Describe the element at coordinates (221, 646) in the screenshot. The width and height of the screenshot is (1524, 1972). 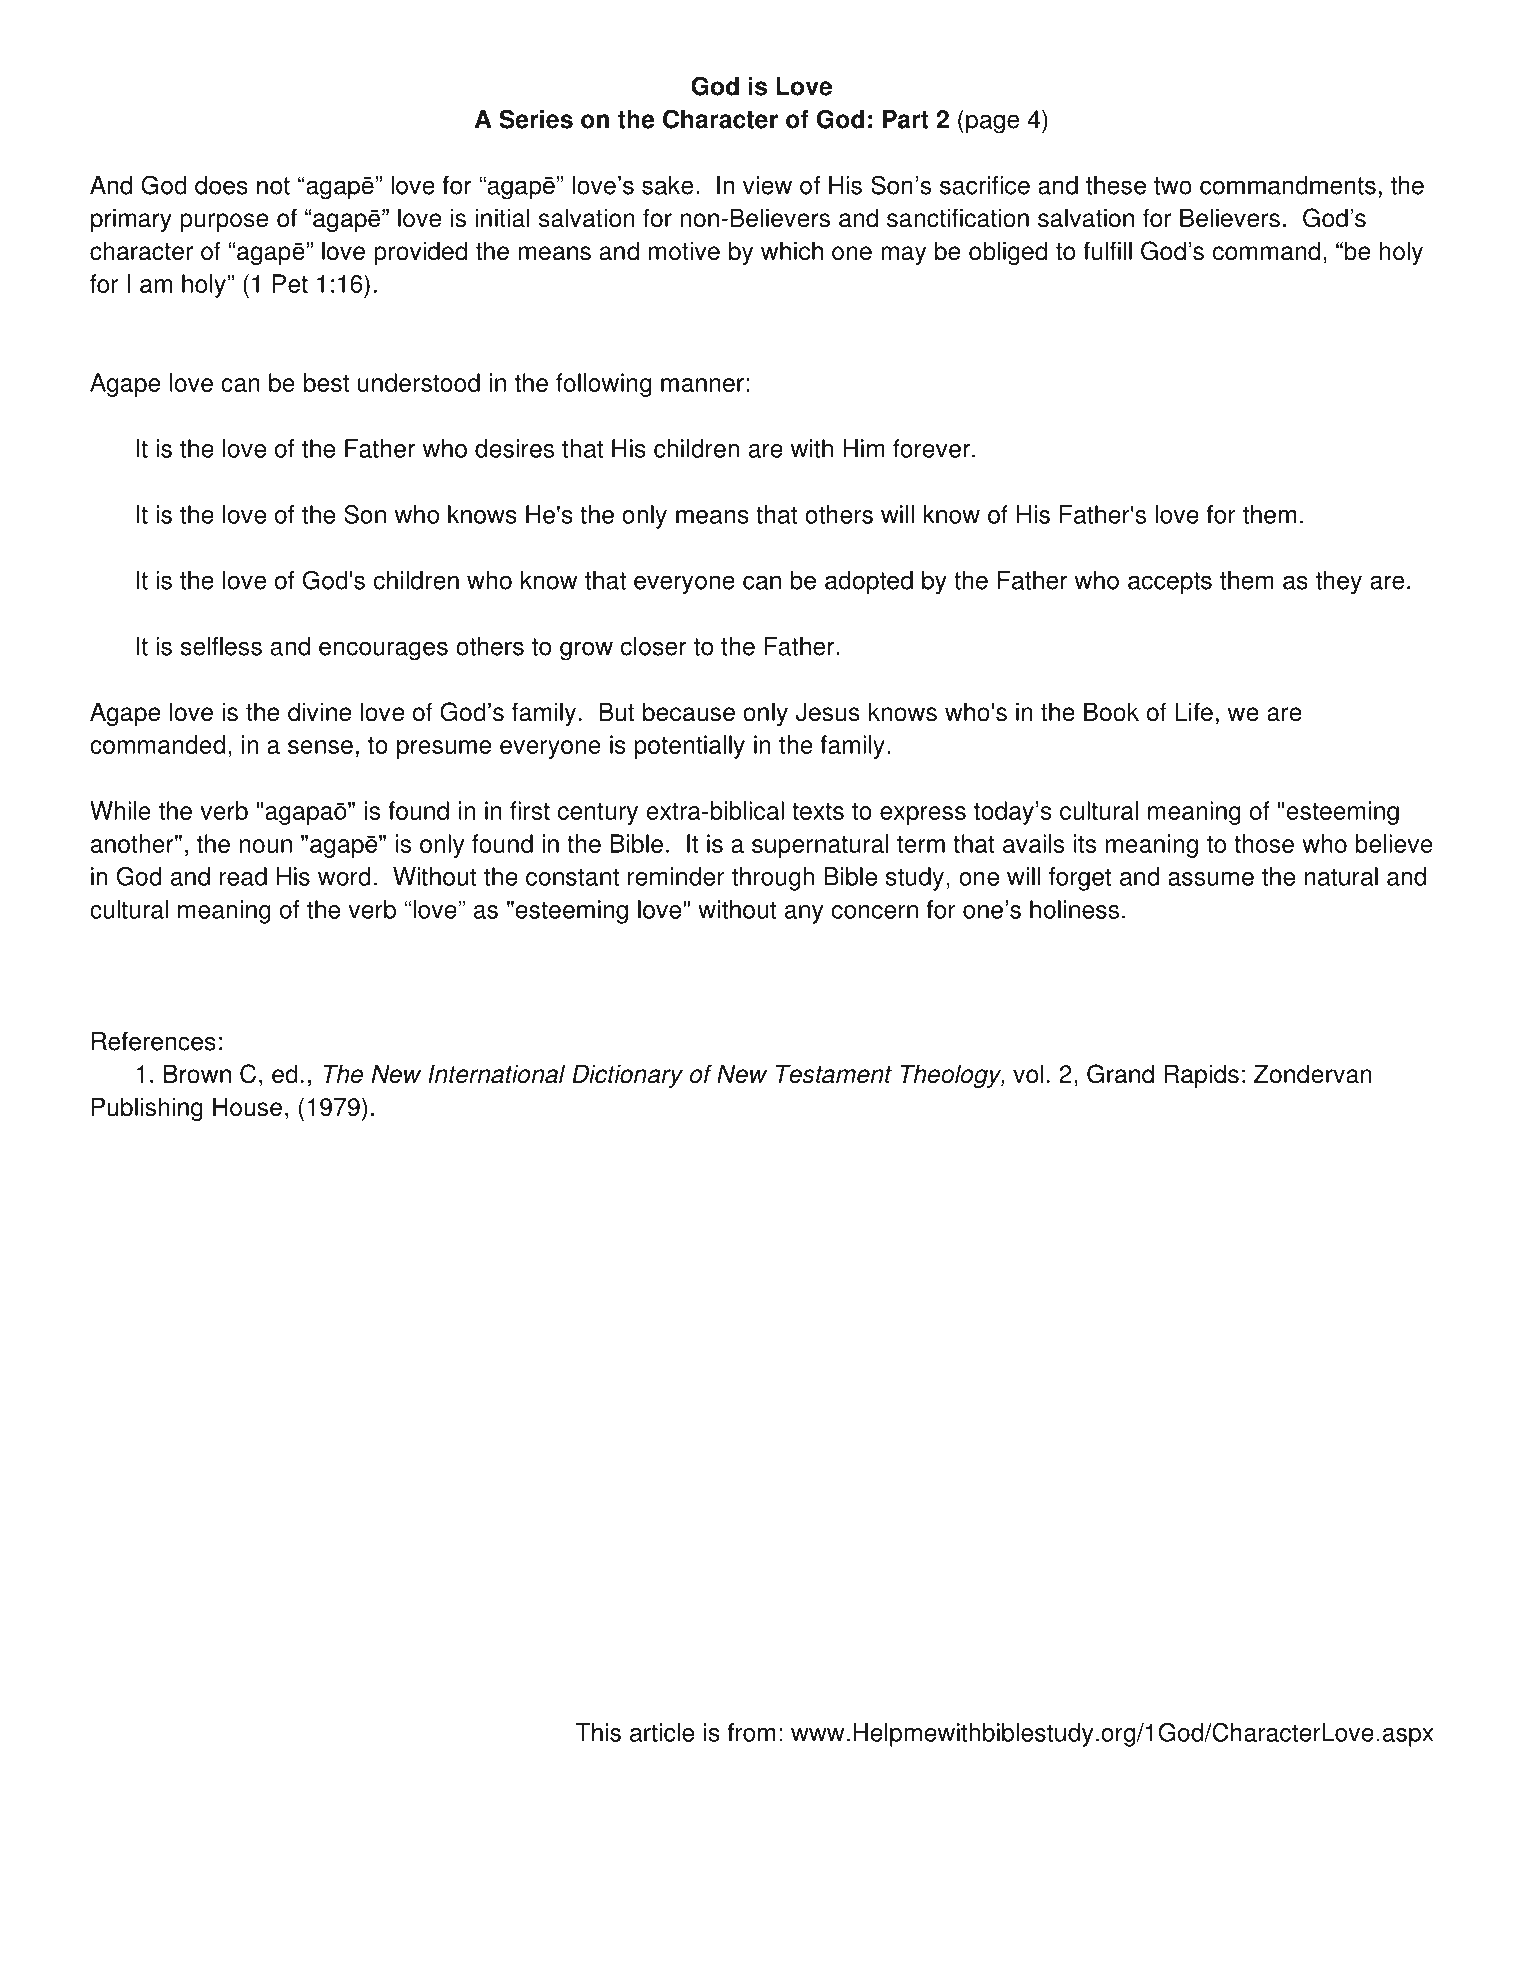
I see `selfless` at that location.
